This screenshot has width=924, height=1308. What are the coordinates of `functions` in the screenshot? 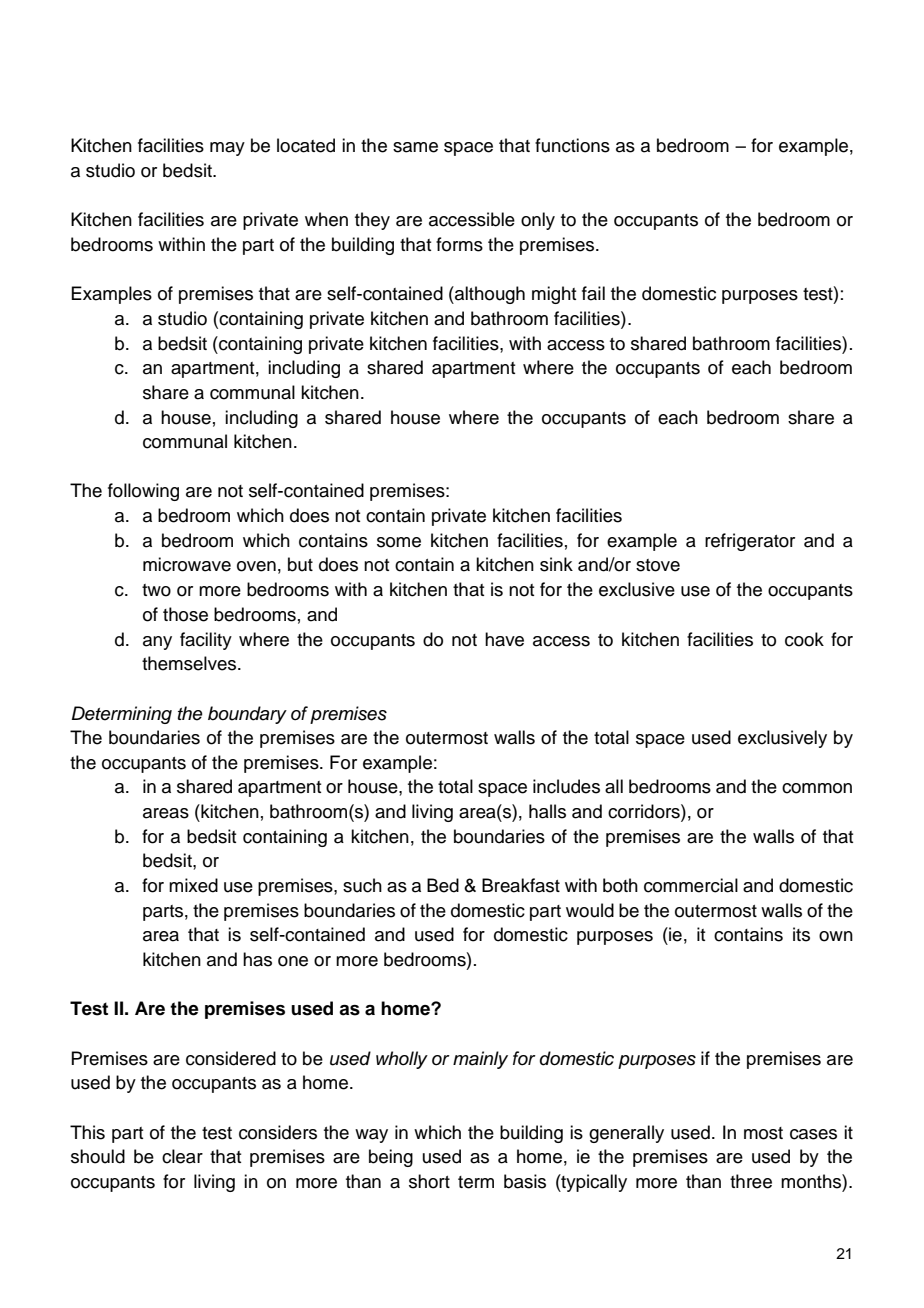 It's located at (572, 145).
